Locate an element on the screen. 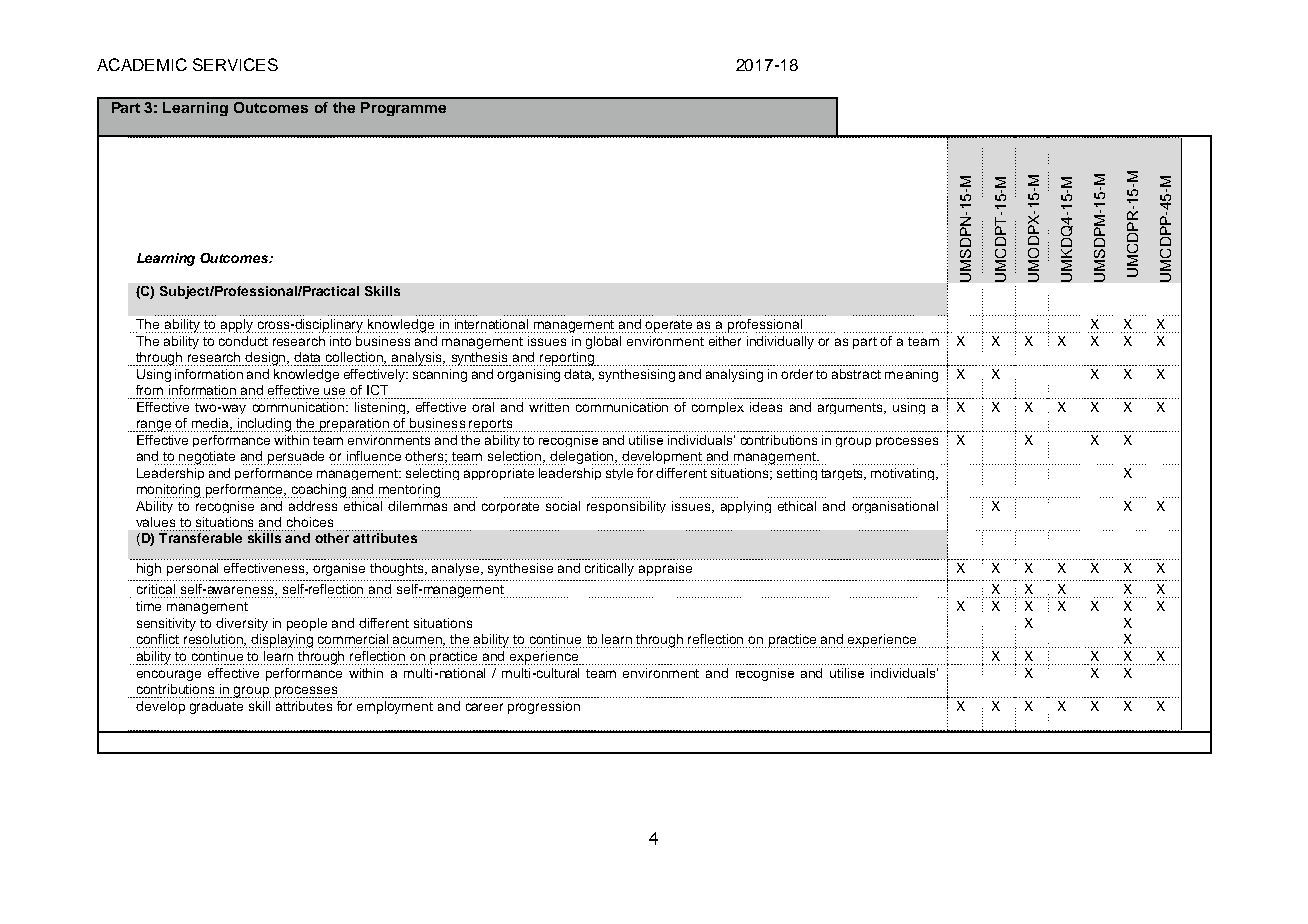 This screenshot has width=1308, height=924. setting is located at coordinates (797, 474).
